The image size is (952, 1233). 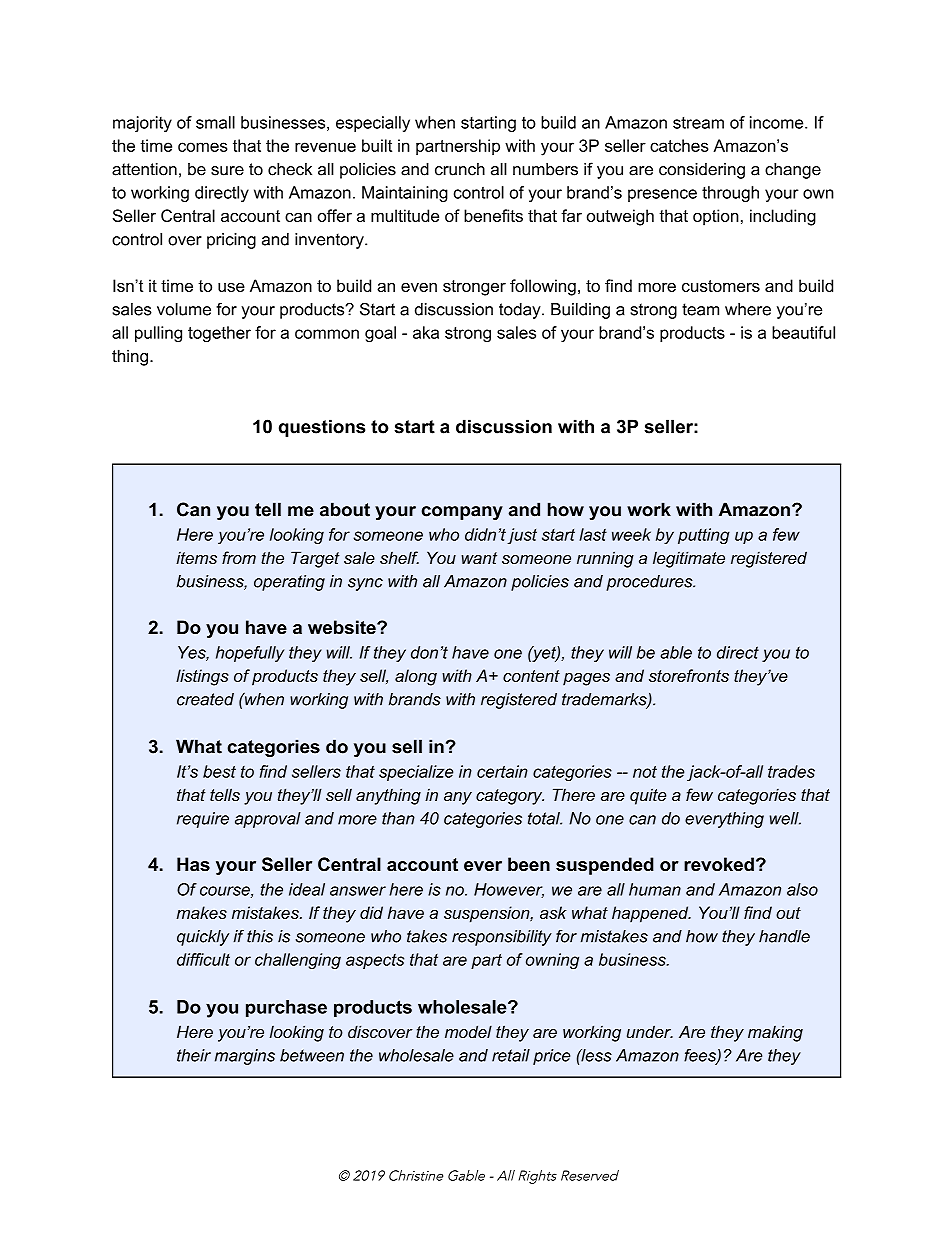 I want to click on from, so click(x=239, y=557).
